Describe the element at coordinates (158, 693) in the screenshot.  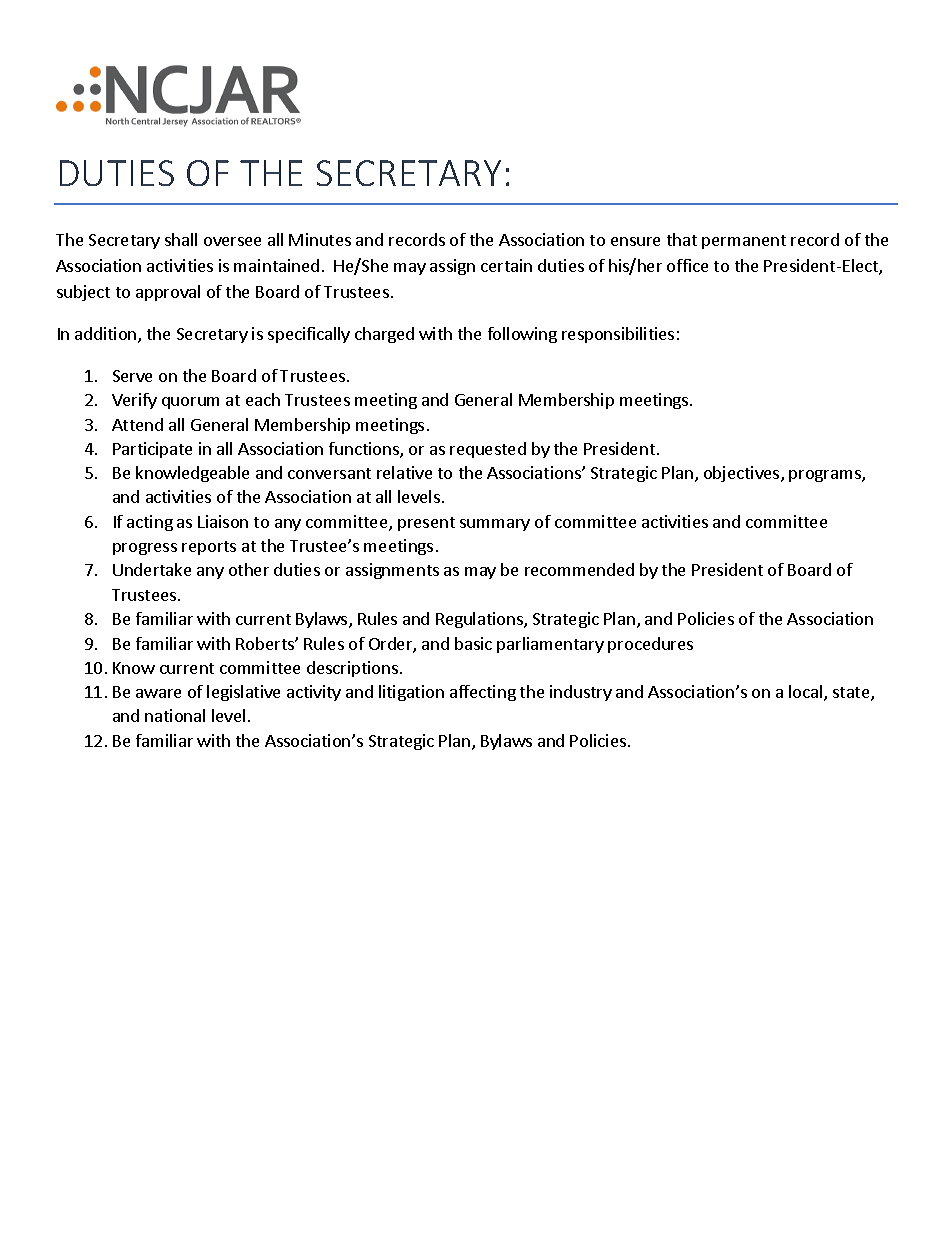
I see `aware` at that location.
